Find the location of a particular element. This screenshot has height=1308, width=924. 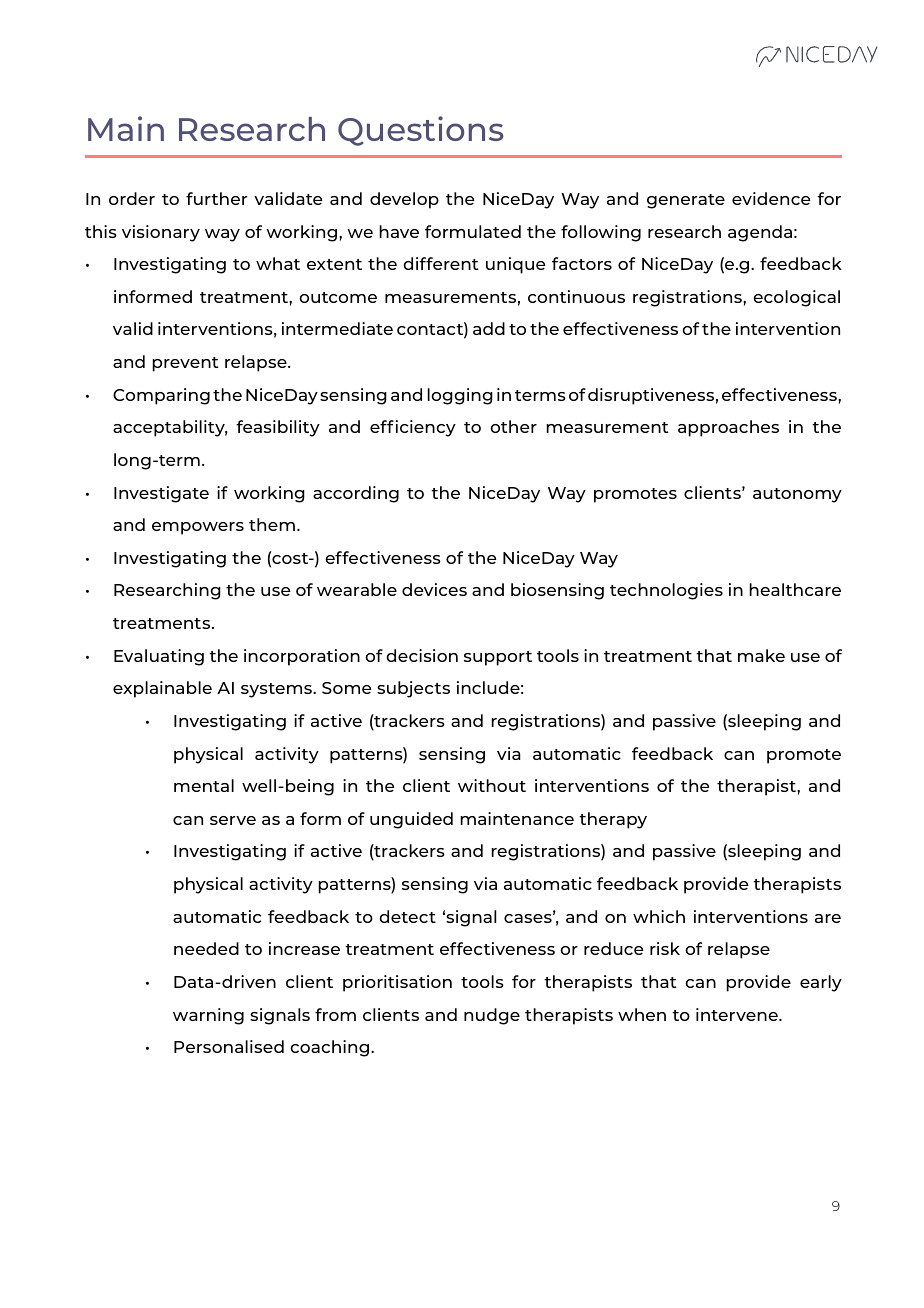

warning is located at coordinates (208, 1016).
